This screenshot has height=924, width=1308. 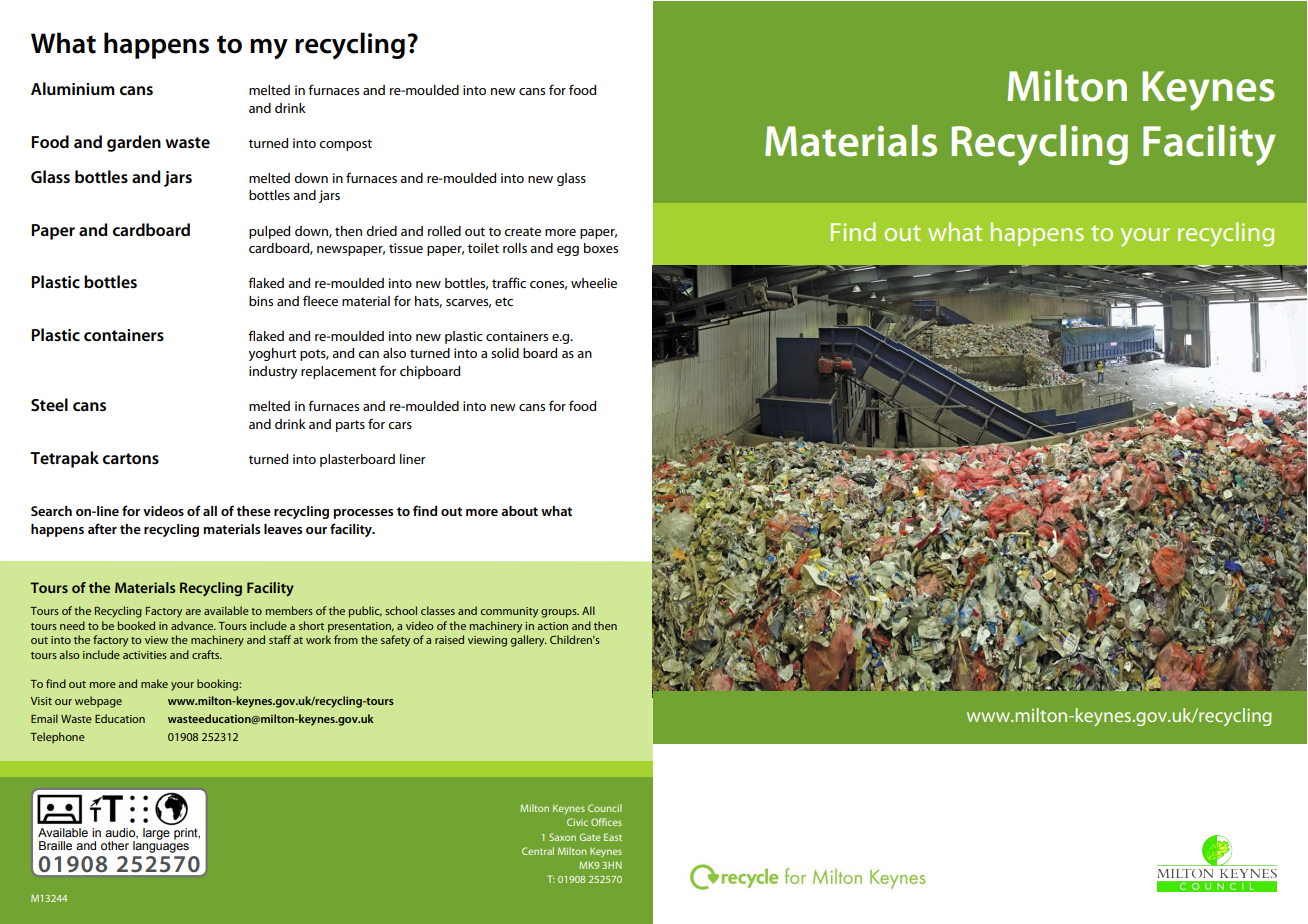 What do you see at coordinates (289, 610) in the screenshot?
I see `members` at bounding box center [289, 610].
